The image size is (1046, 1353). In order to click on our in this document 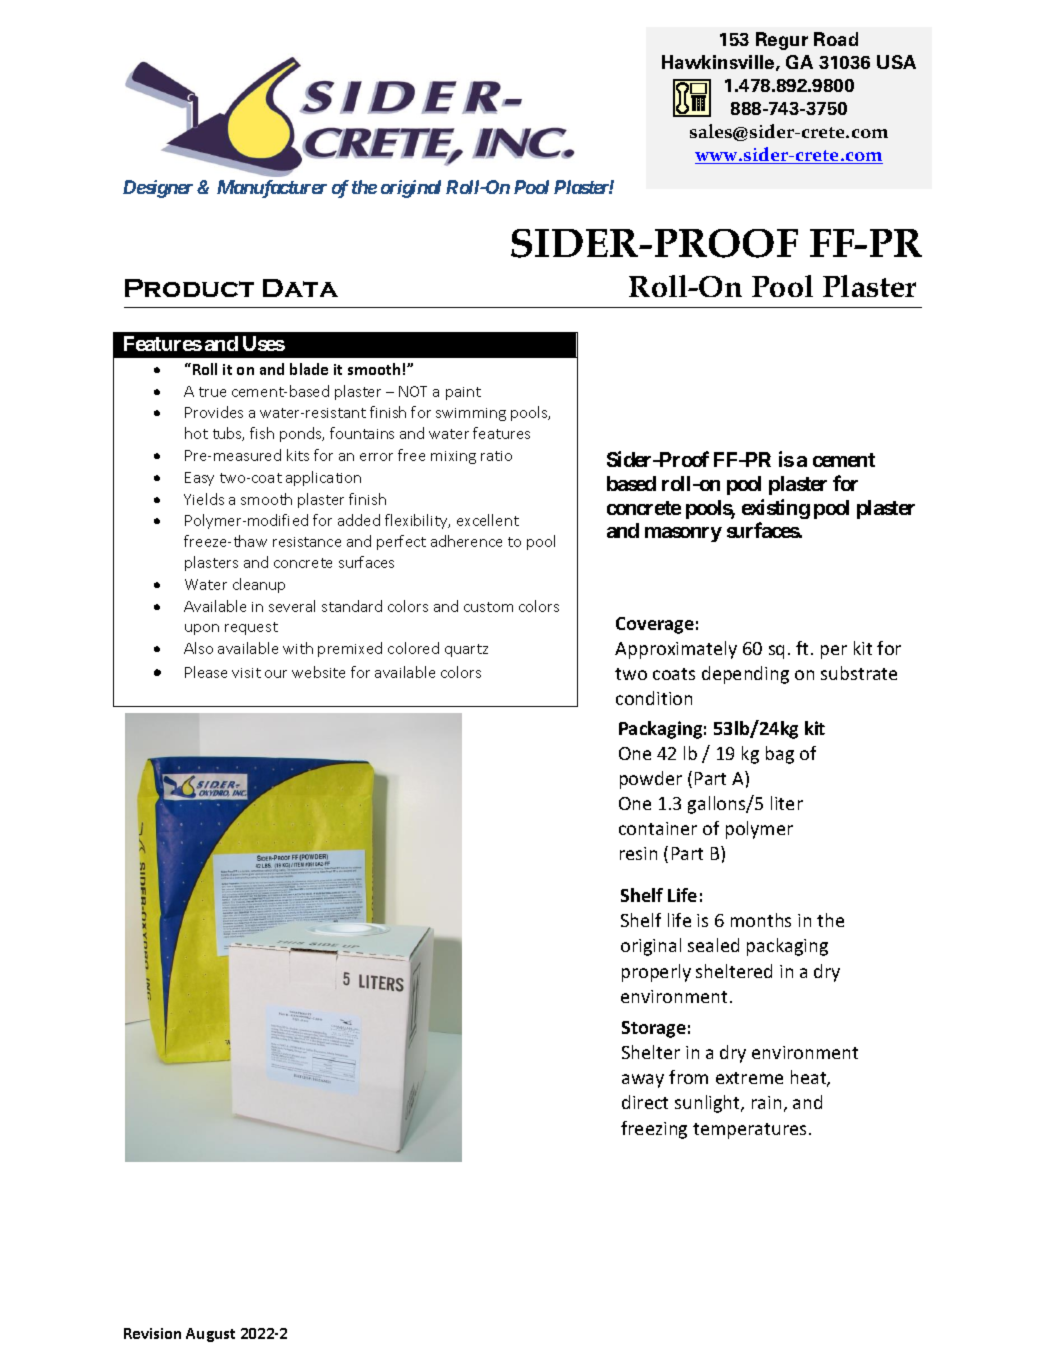, I will do `click(276, 674)`.
